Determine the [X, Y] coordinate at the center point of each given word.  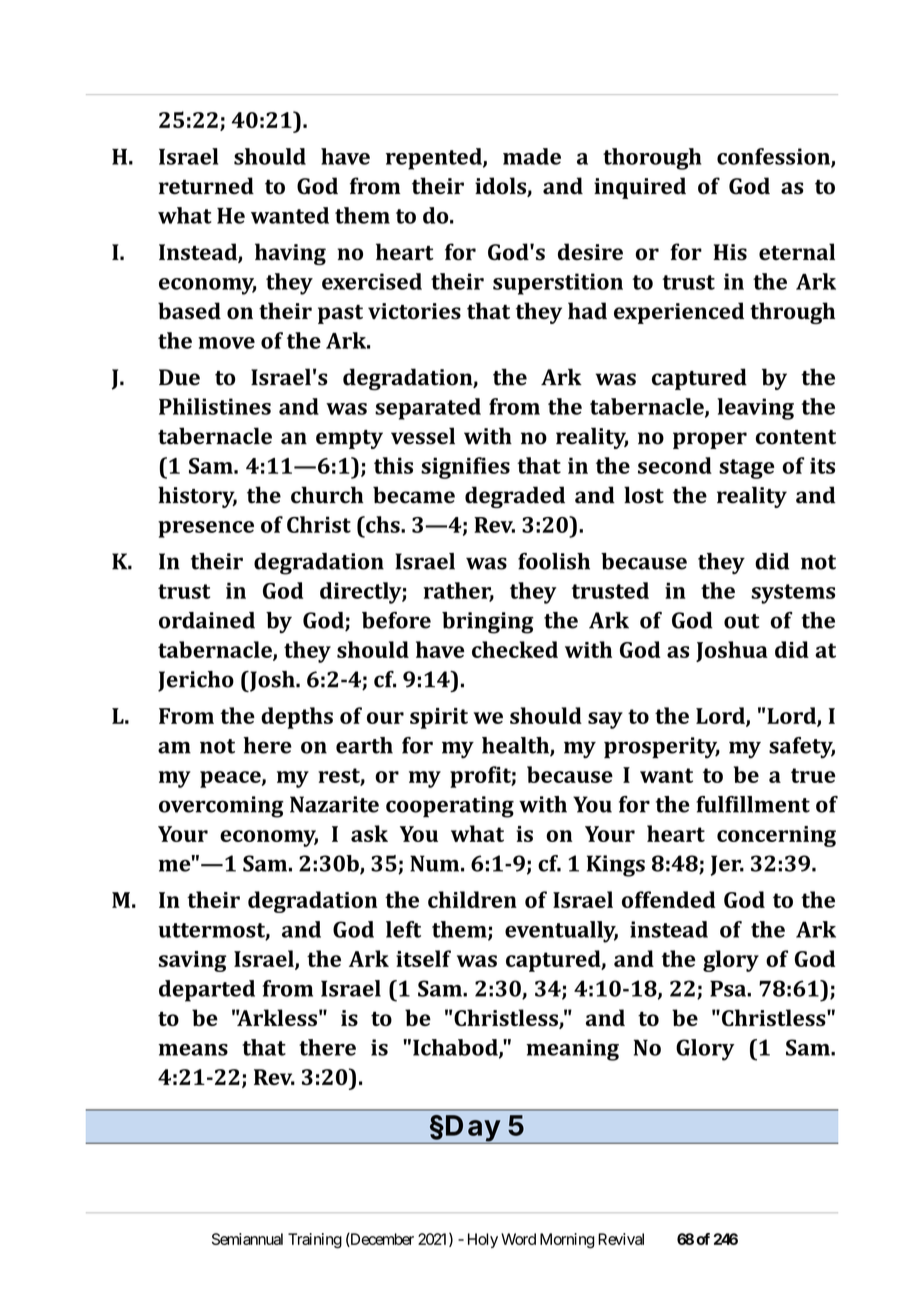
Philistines [215, 406]
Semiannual [247, 1239]
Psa [729, 988]
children [472, 899]
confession [774, 157]
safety [802, 748]
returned [206, 186]
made [532, 156]
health [516, 746]
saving [193, 961]
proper [710, 440]
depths [297, 718]
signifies [465, 468]
